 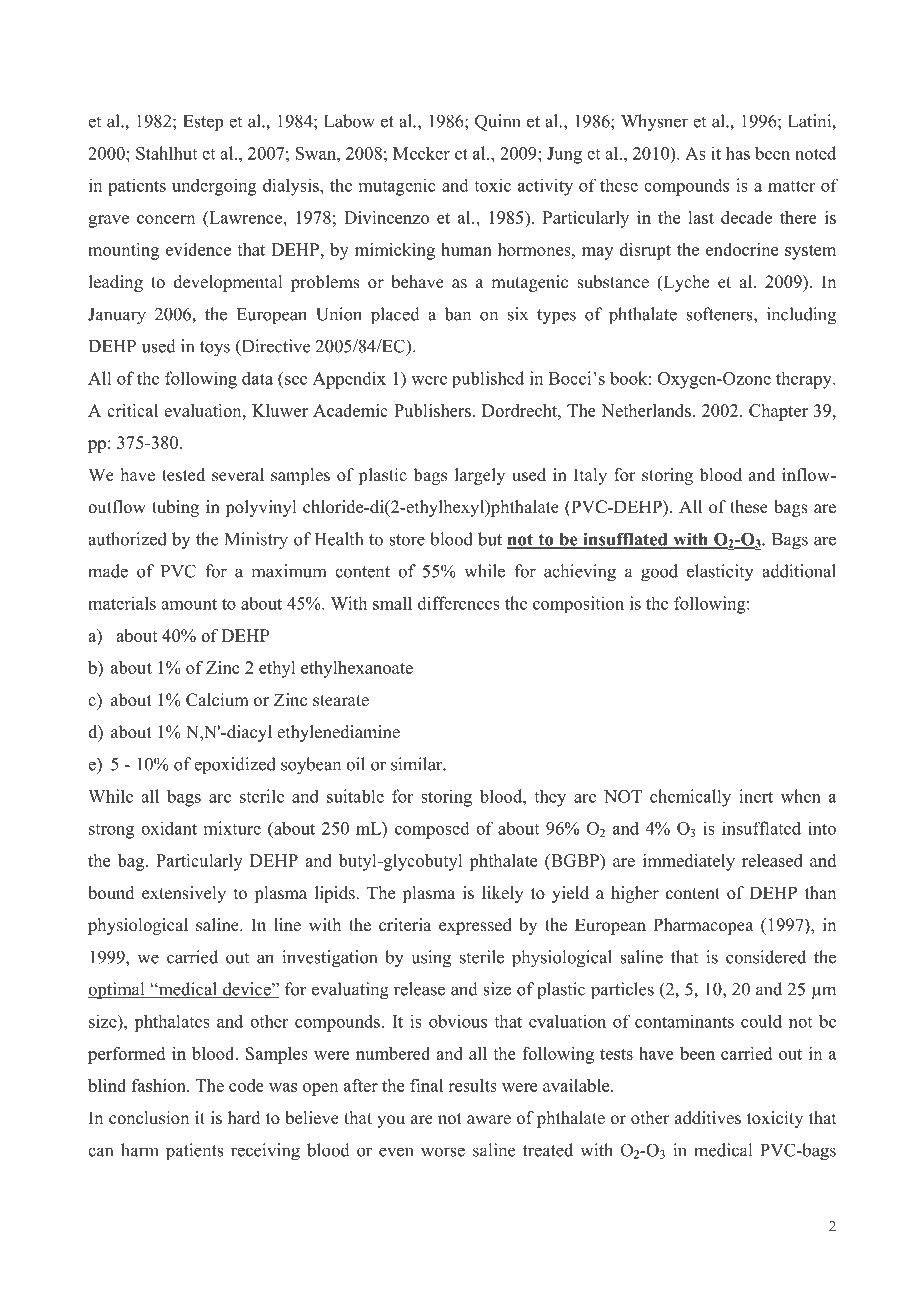 What do you see at coordinates (738, 153) in the document?
I see `has` at bounding box center [738, 153].
